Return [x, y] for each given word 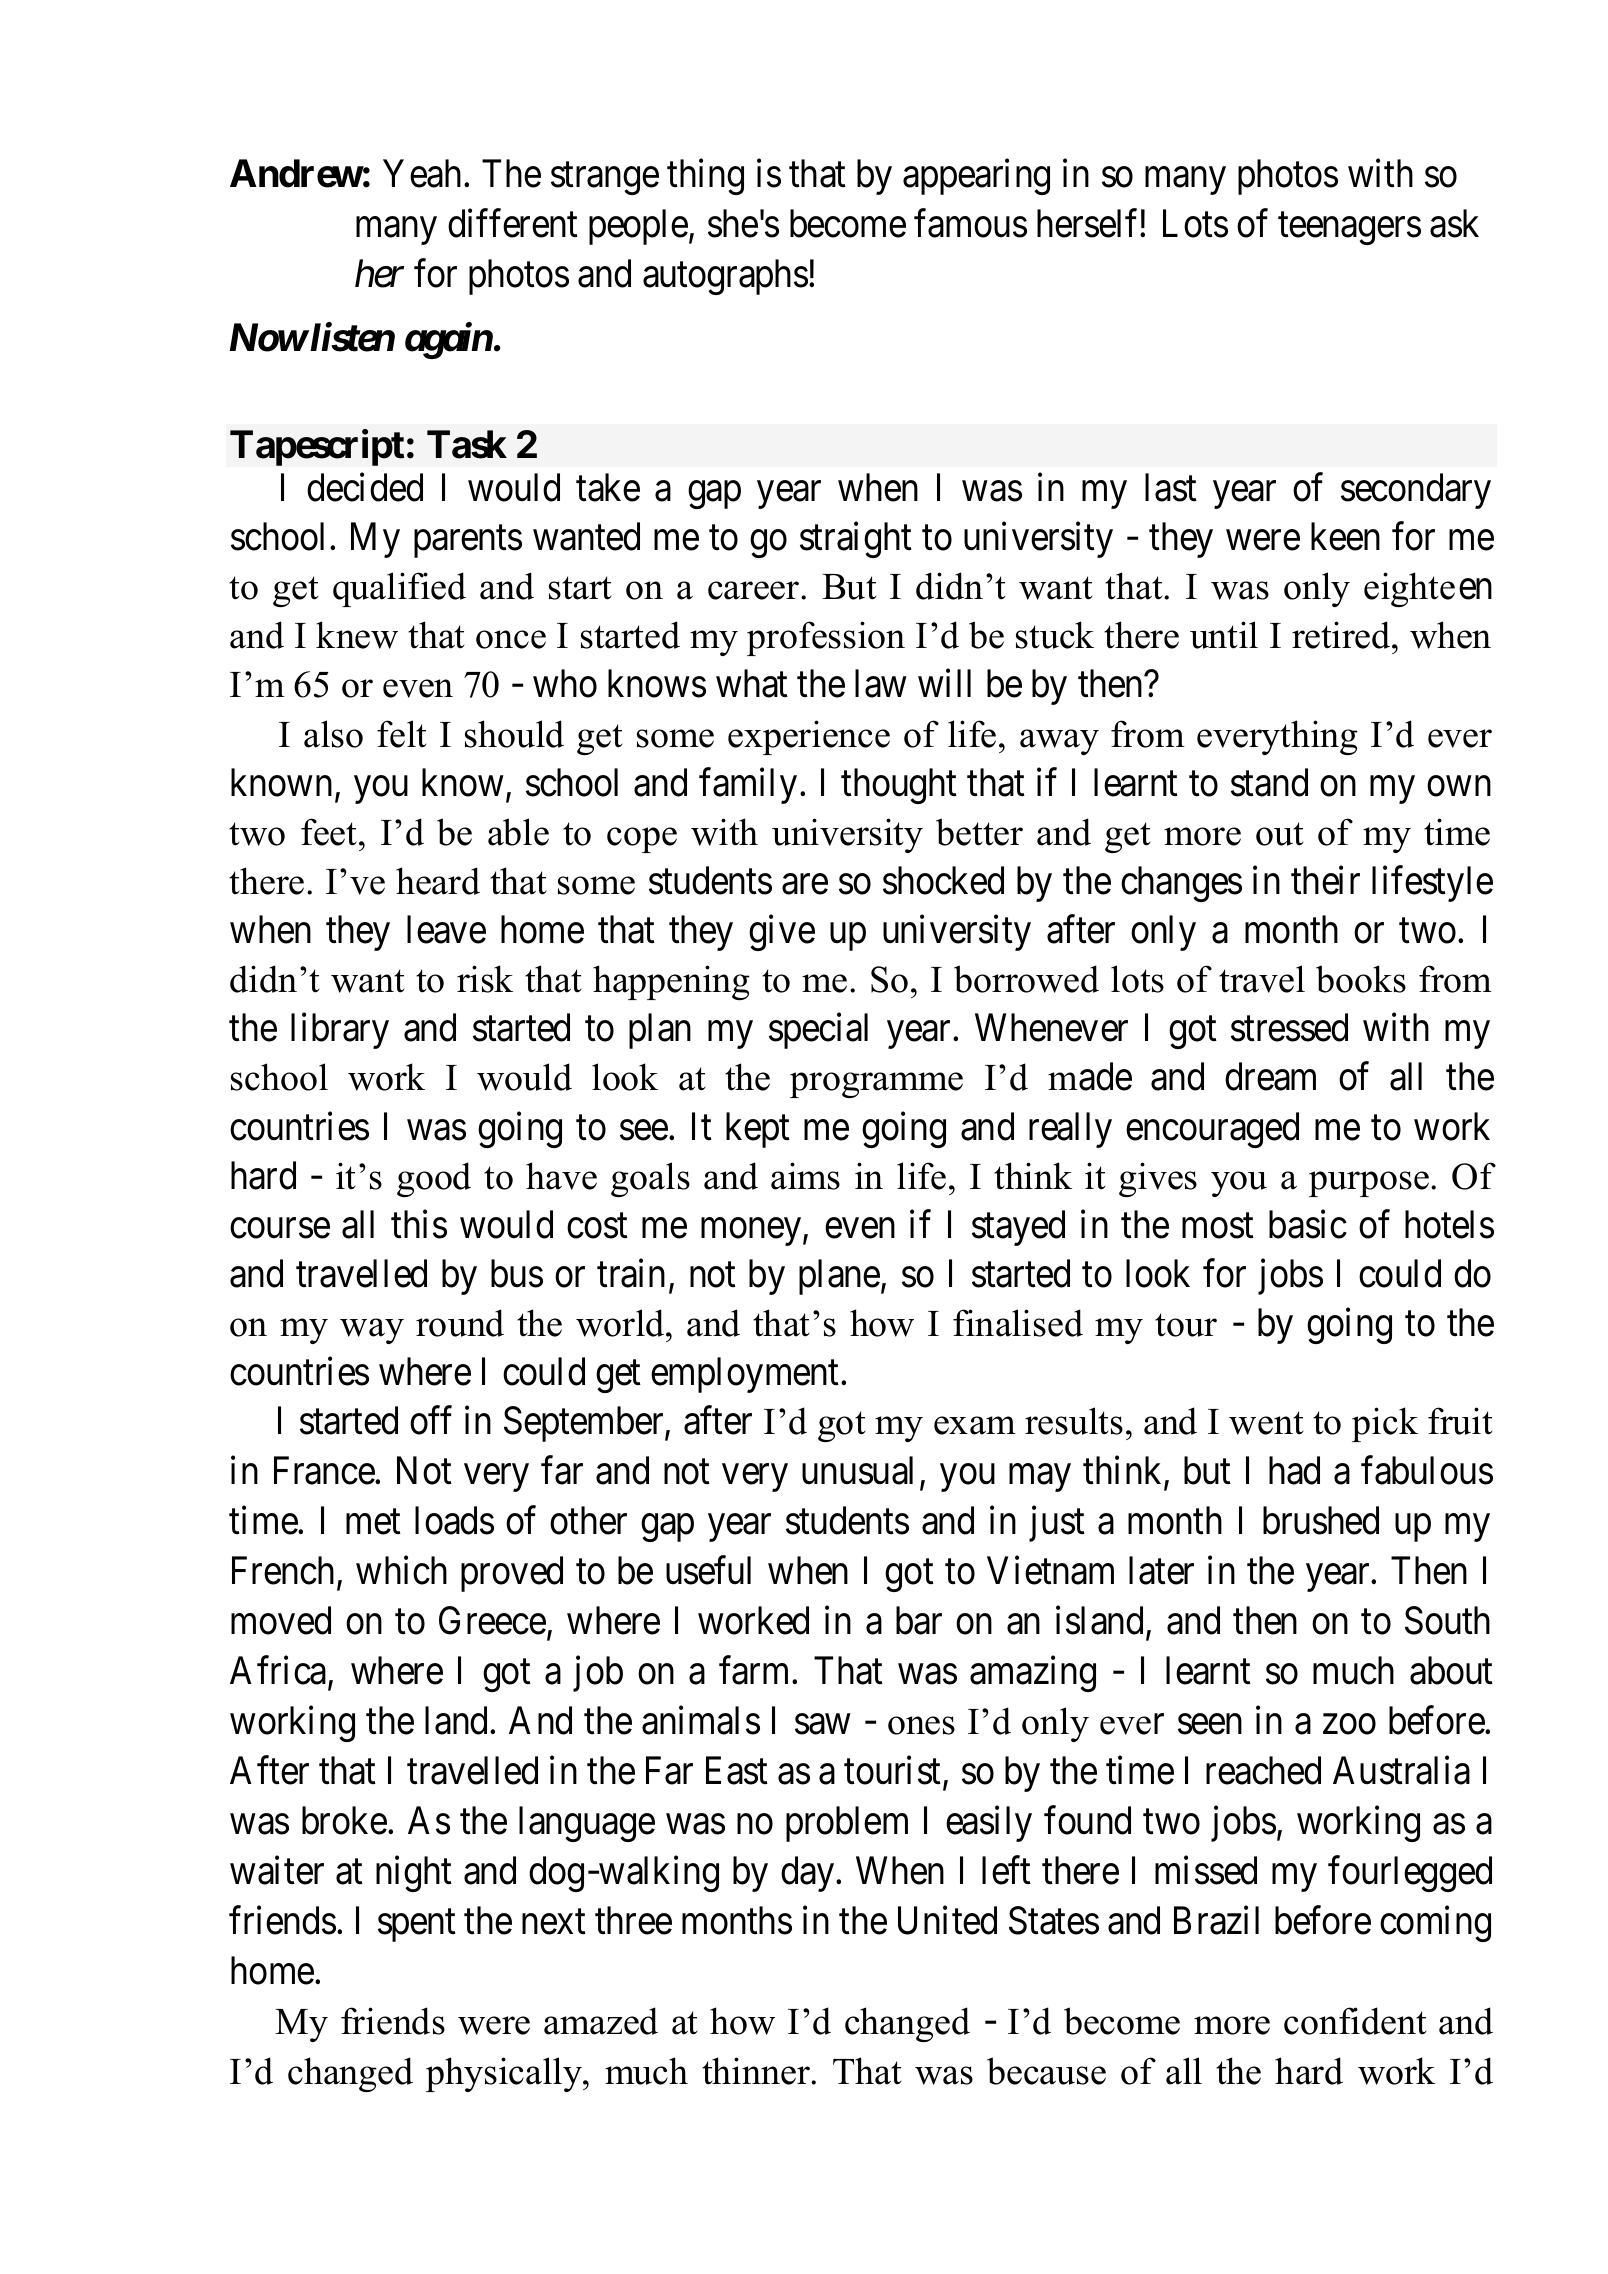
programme [876, 1085]
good [434, 1179]
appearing [976, 177]
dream [1270, 1076]
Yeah [422, 173]
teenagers [1349, 229]
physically [505, 2074]
